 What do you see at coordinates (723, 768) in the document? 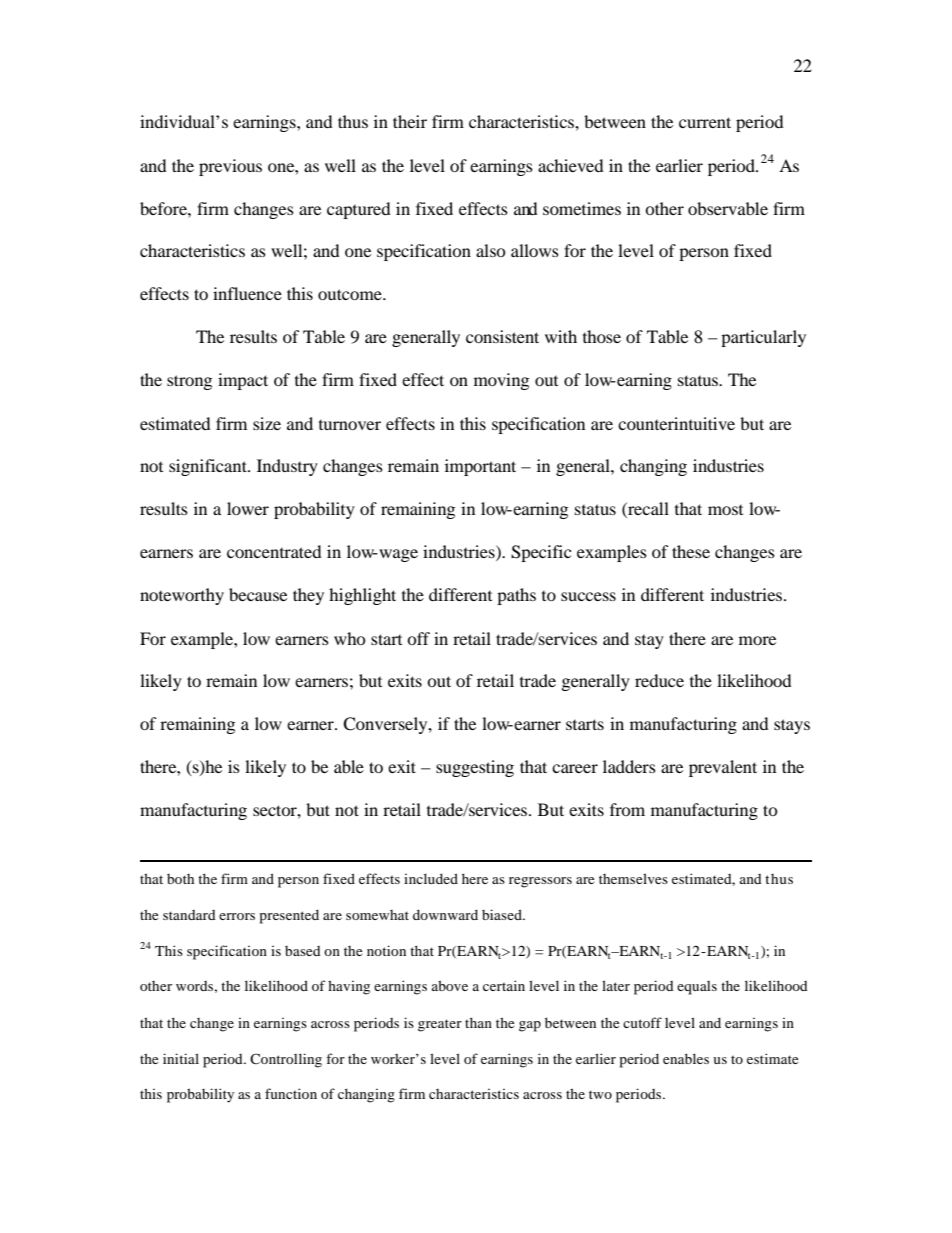
I see `prevalent` at bounding box center [723, 768].
